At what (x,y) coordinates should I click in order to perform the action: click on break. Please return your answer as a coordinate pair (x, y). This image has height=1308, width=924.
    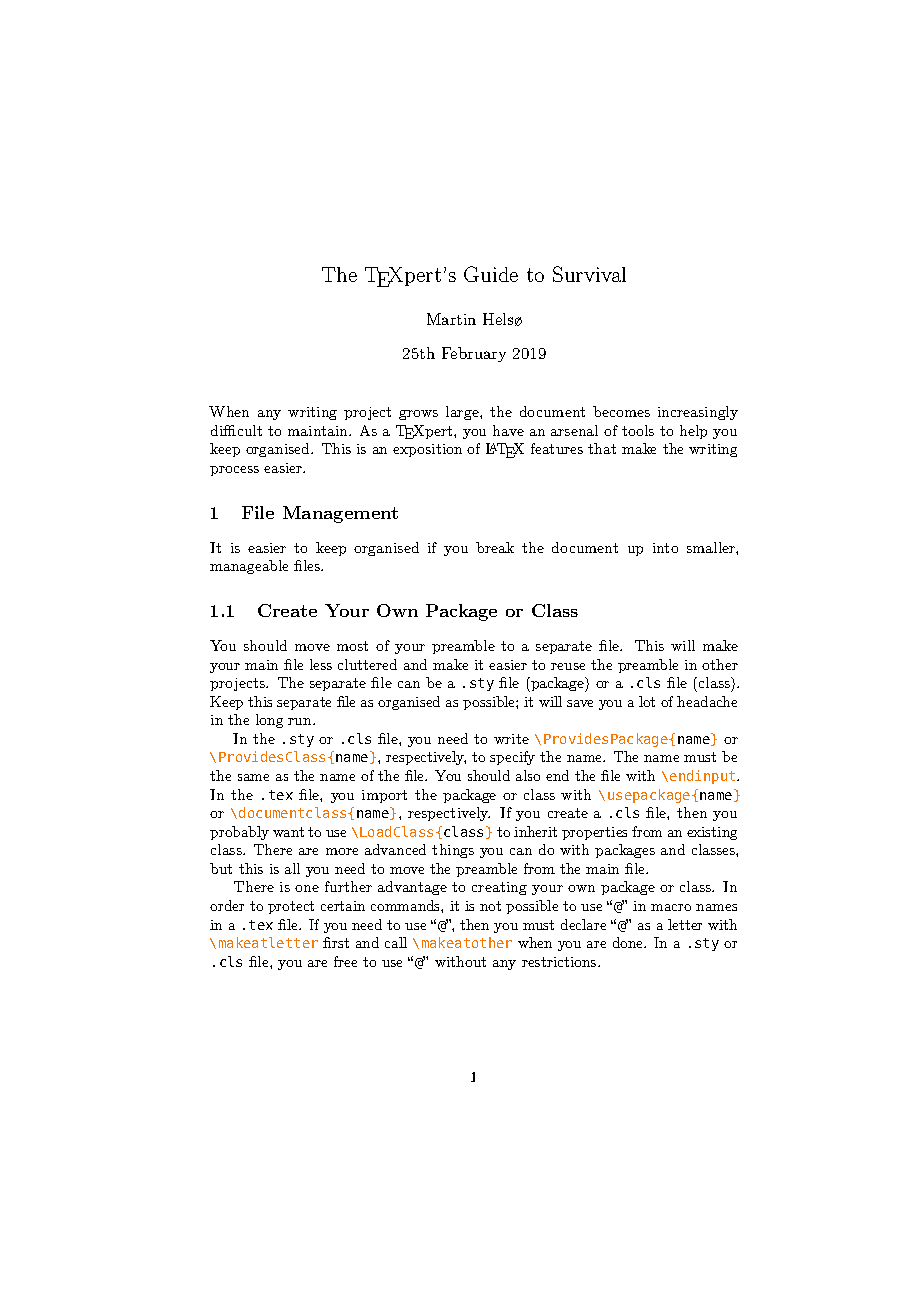
    Looking at the image, I should click on (495, 547).
